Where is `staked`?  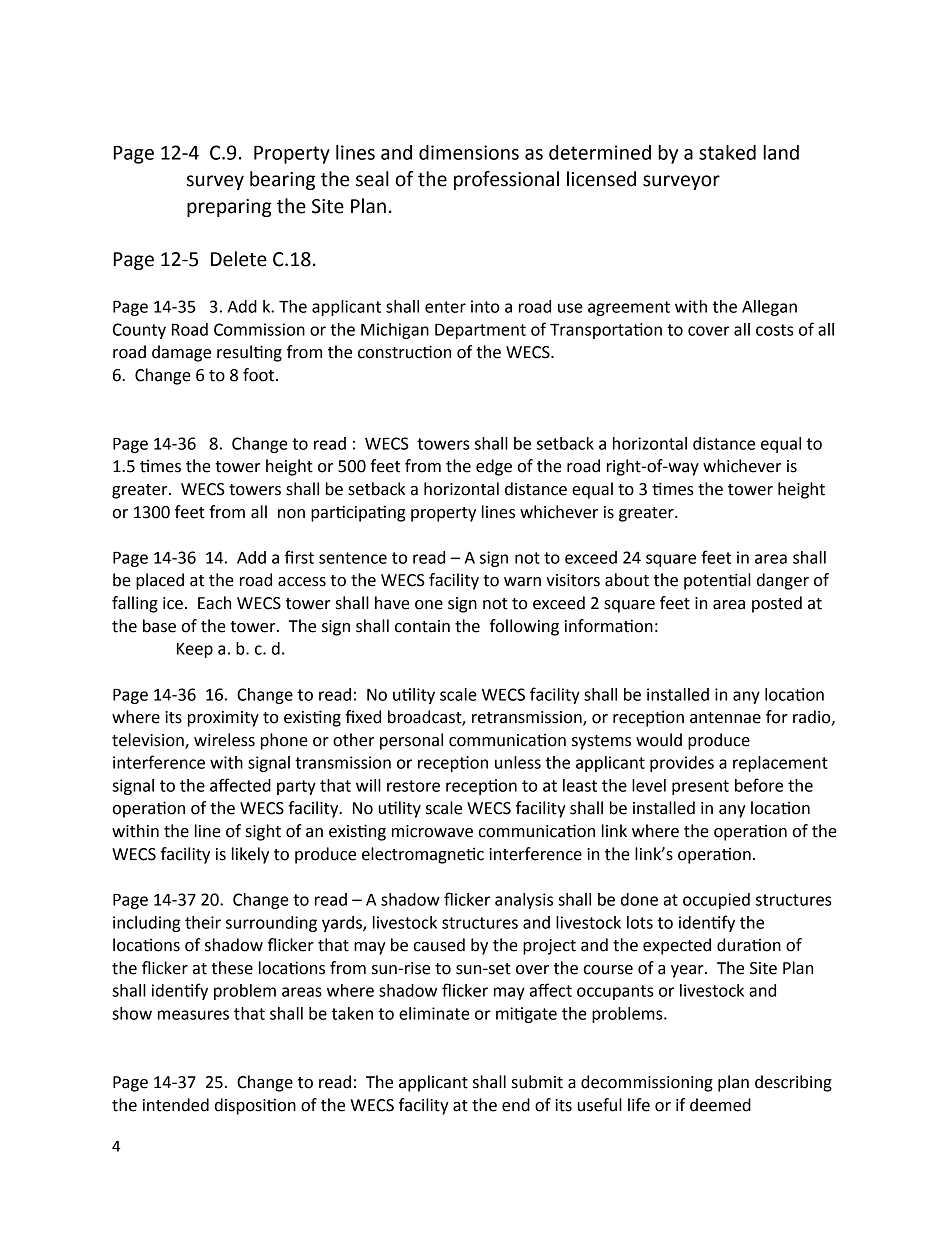
staked is located at coordinates (727, 152).
